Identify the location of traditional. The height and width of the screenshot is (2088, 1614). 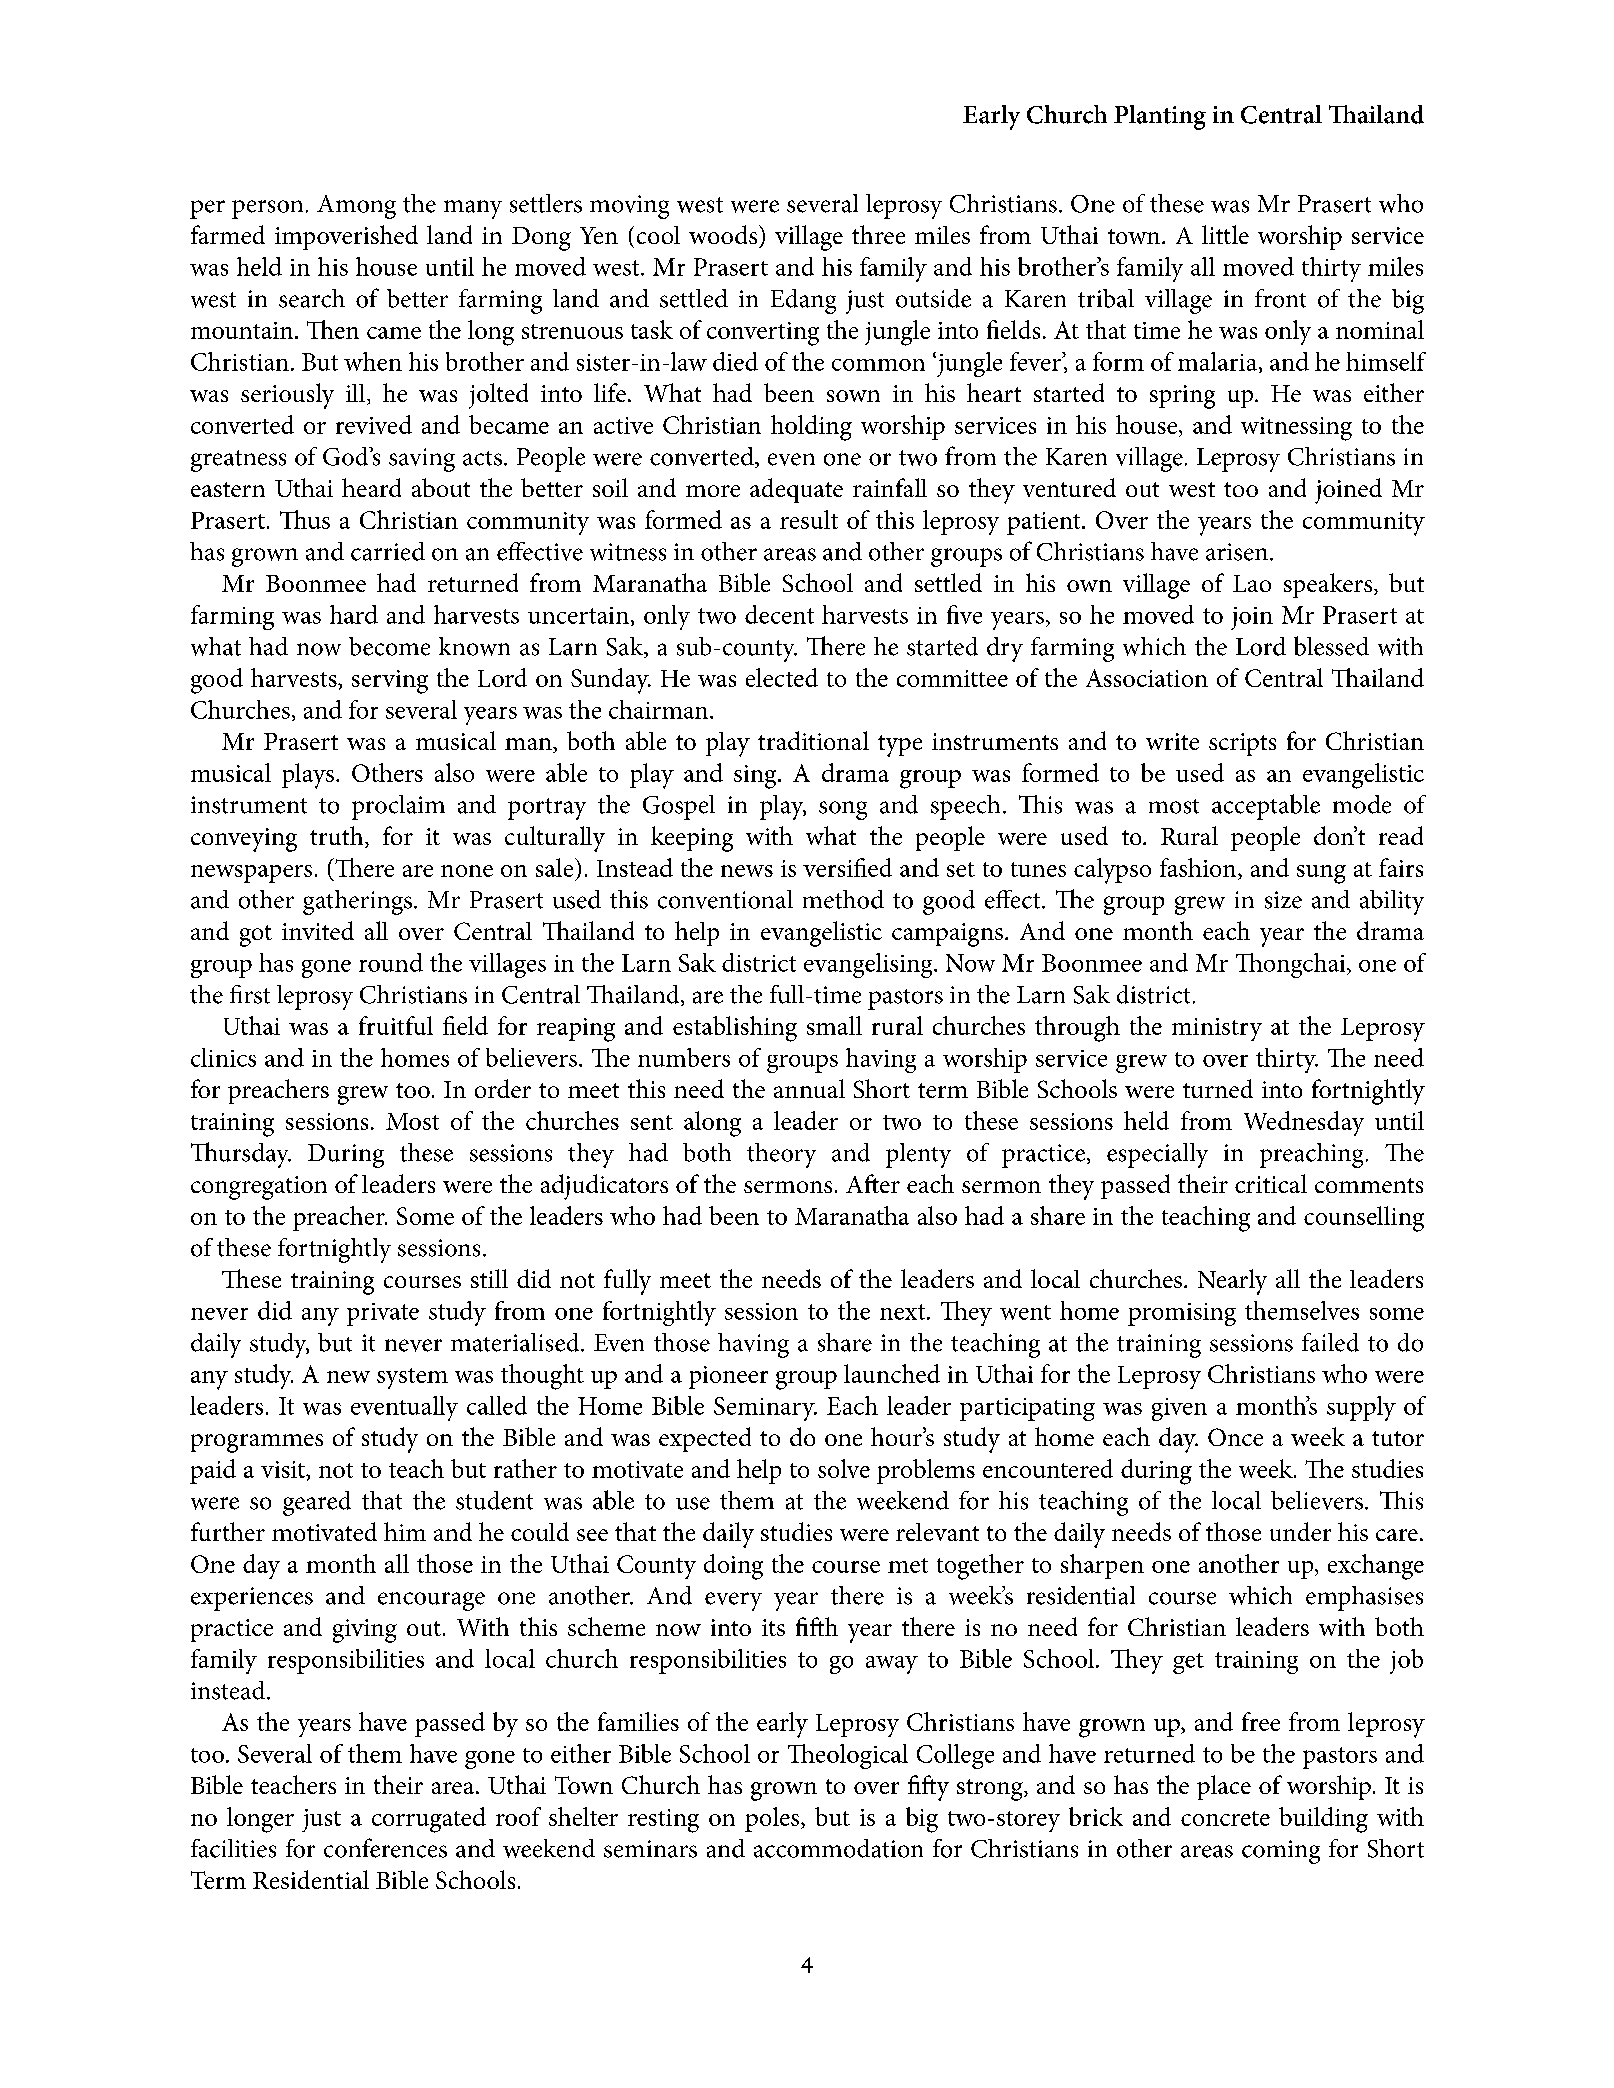
(813, 740).
